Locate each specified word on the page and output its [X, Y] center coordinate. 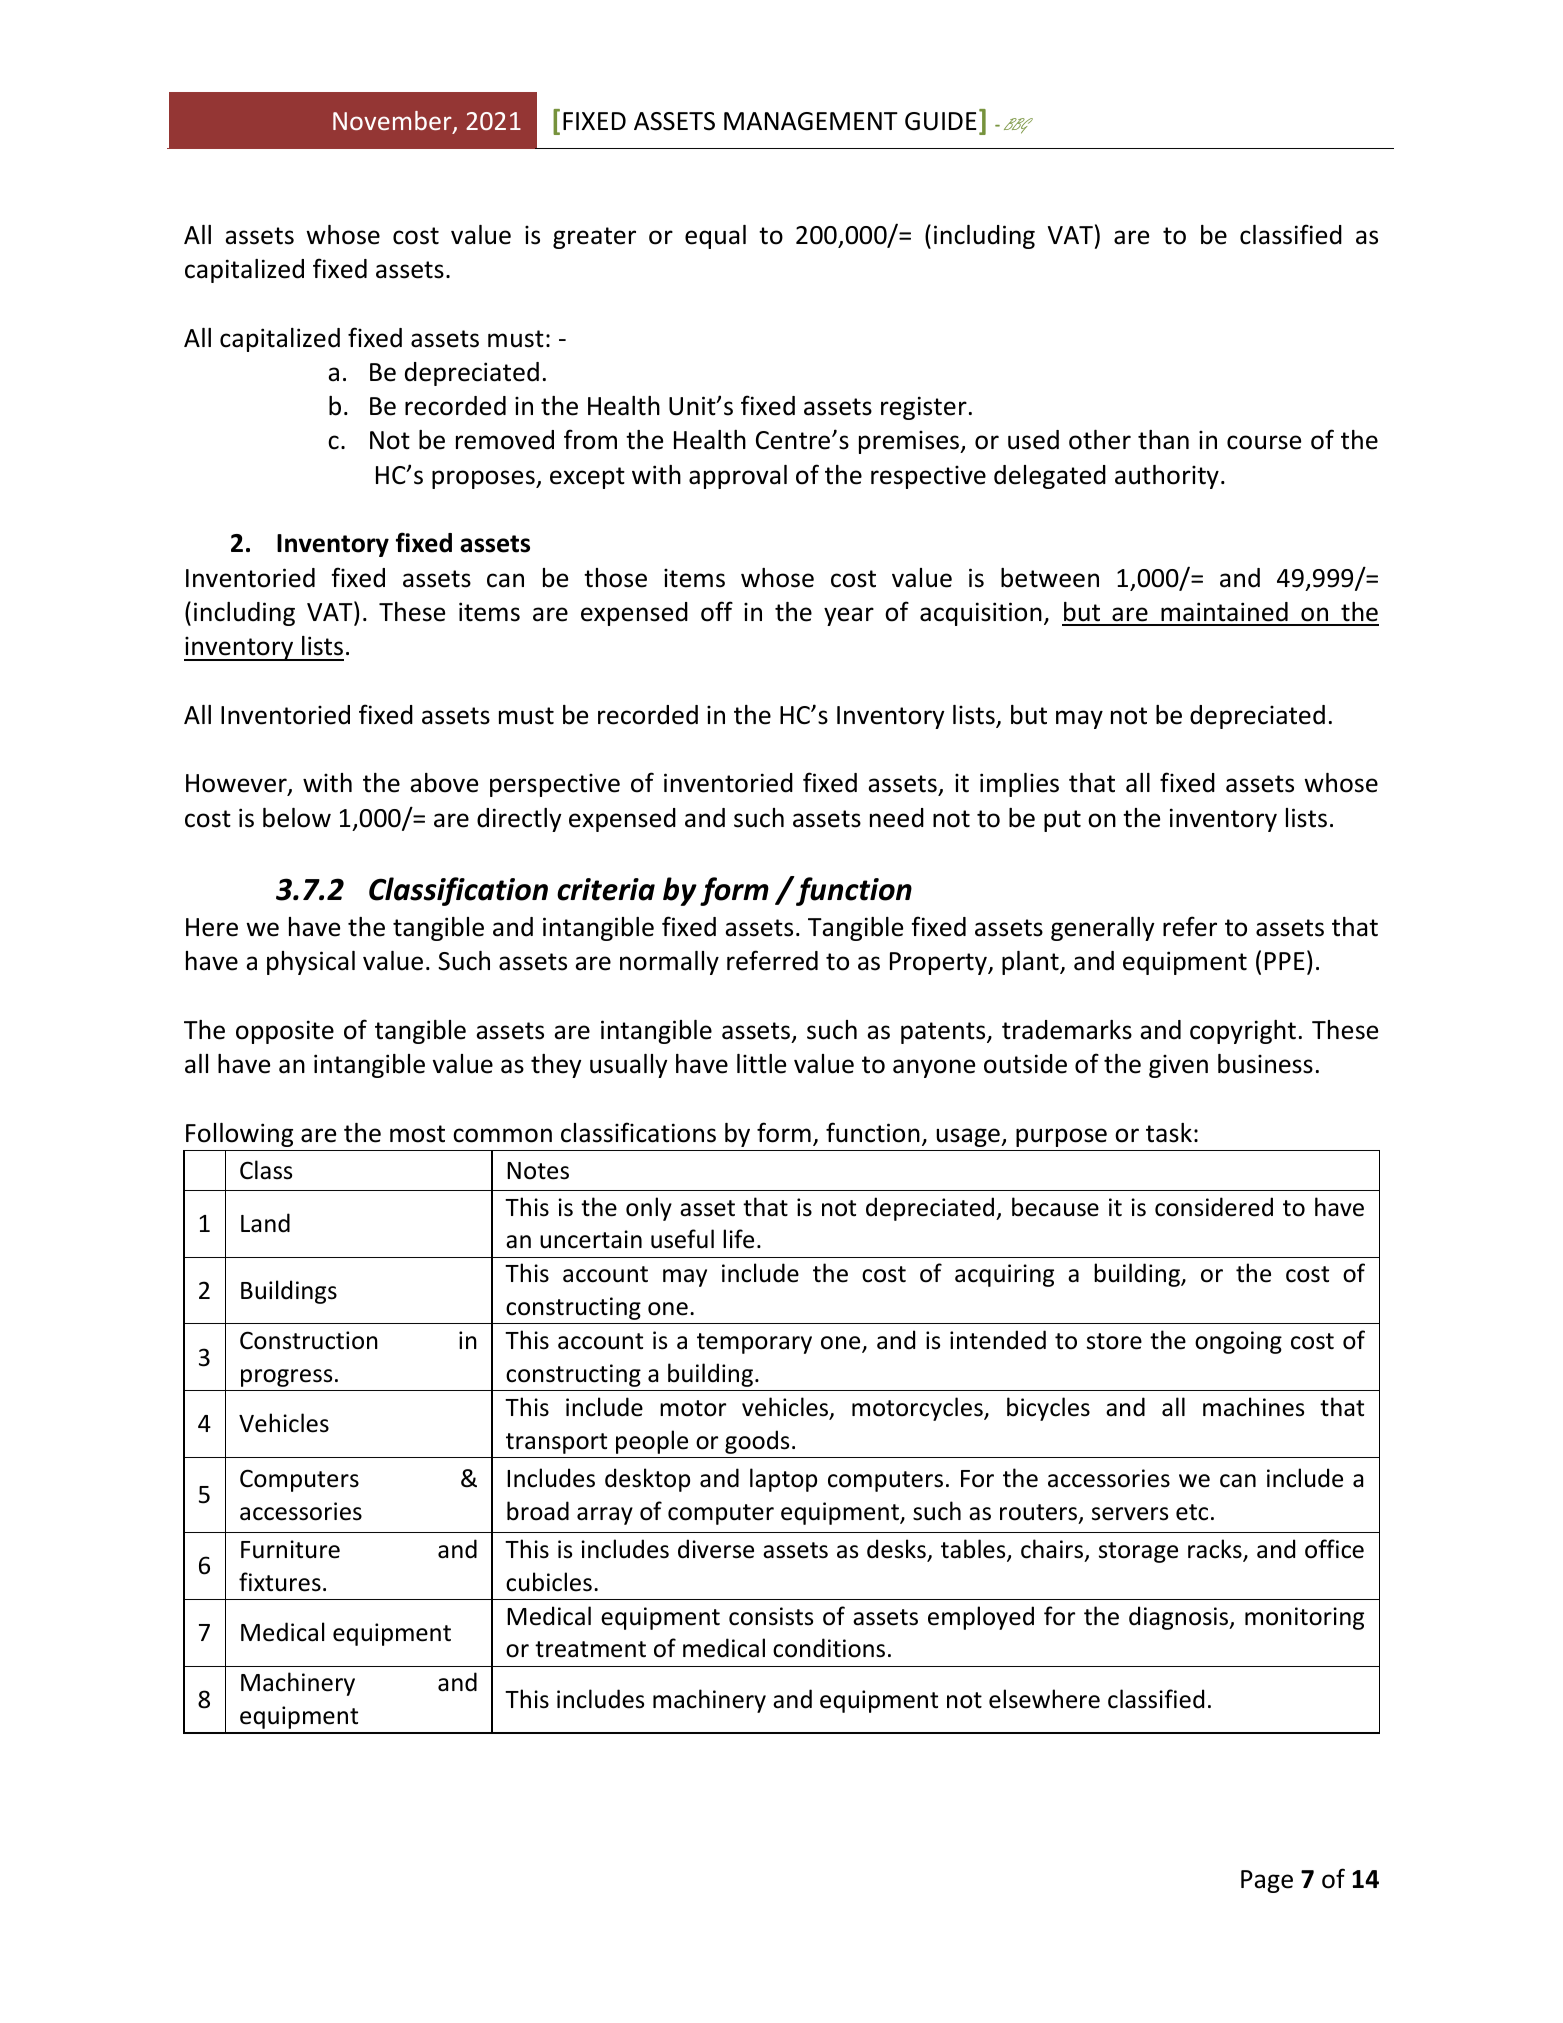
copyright [1243, 1032]
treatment [590, 1649]
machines [1253, 1407]
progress [286, 1378]
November [393, 122]
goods [757, 1442]
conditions [829, 1648]
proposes [484, 479]
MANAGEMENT [811, 121]
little [761, 1064]
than [1163, 440]
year [849, 616]
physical [311, 963]
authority [1167, 477]
